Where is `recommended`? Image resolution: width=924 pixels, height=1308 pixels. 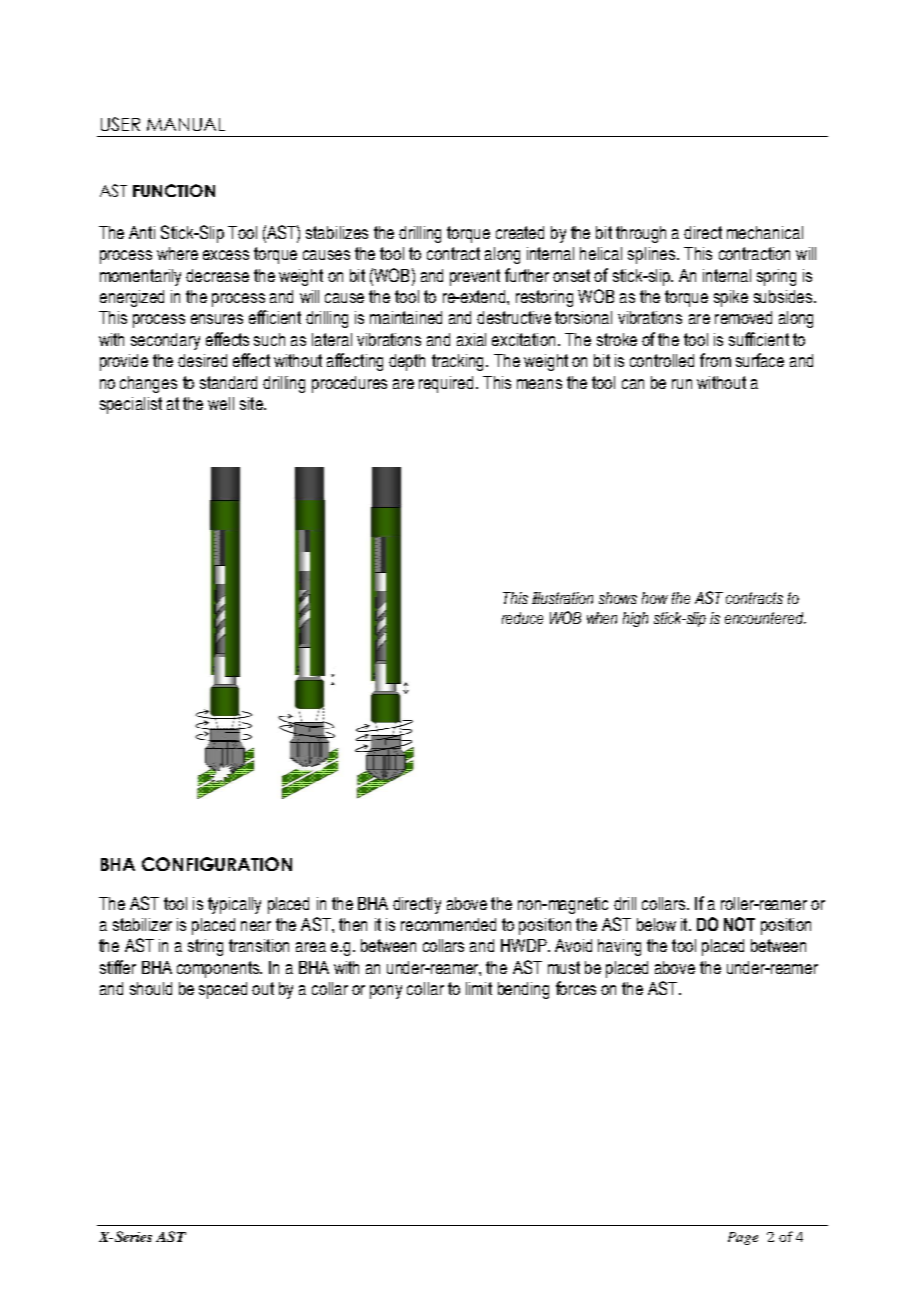 recommended is located at coordinates (448, 924).
